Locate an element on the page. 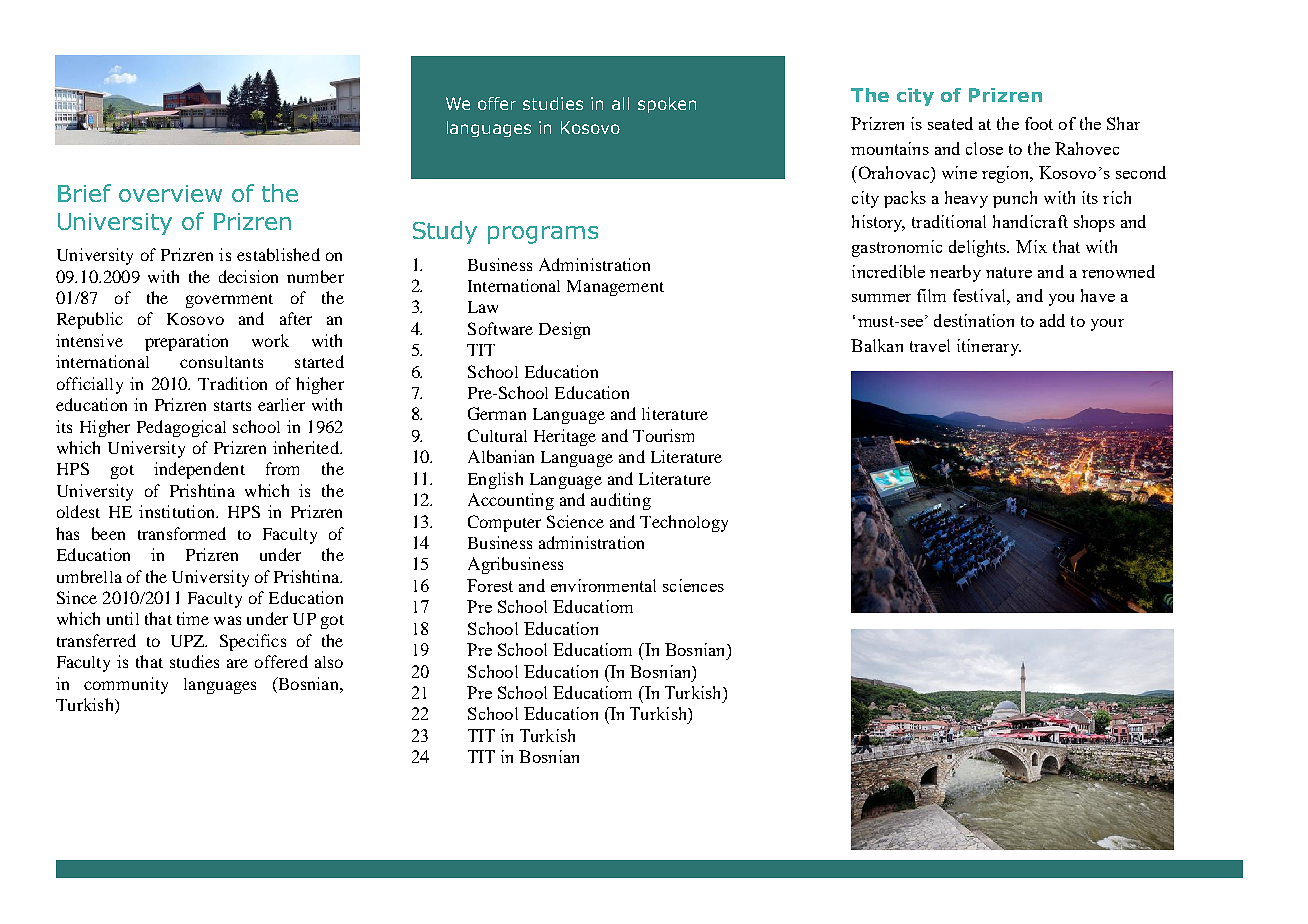  Technology is located at coordinates (684, 523).
